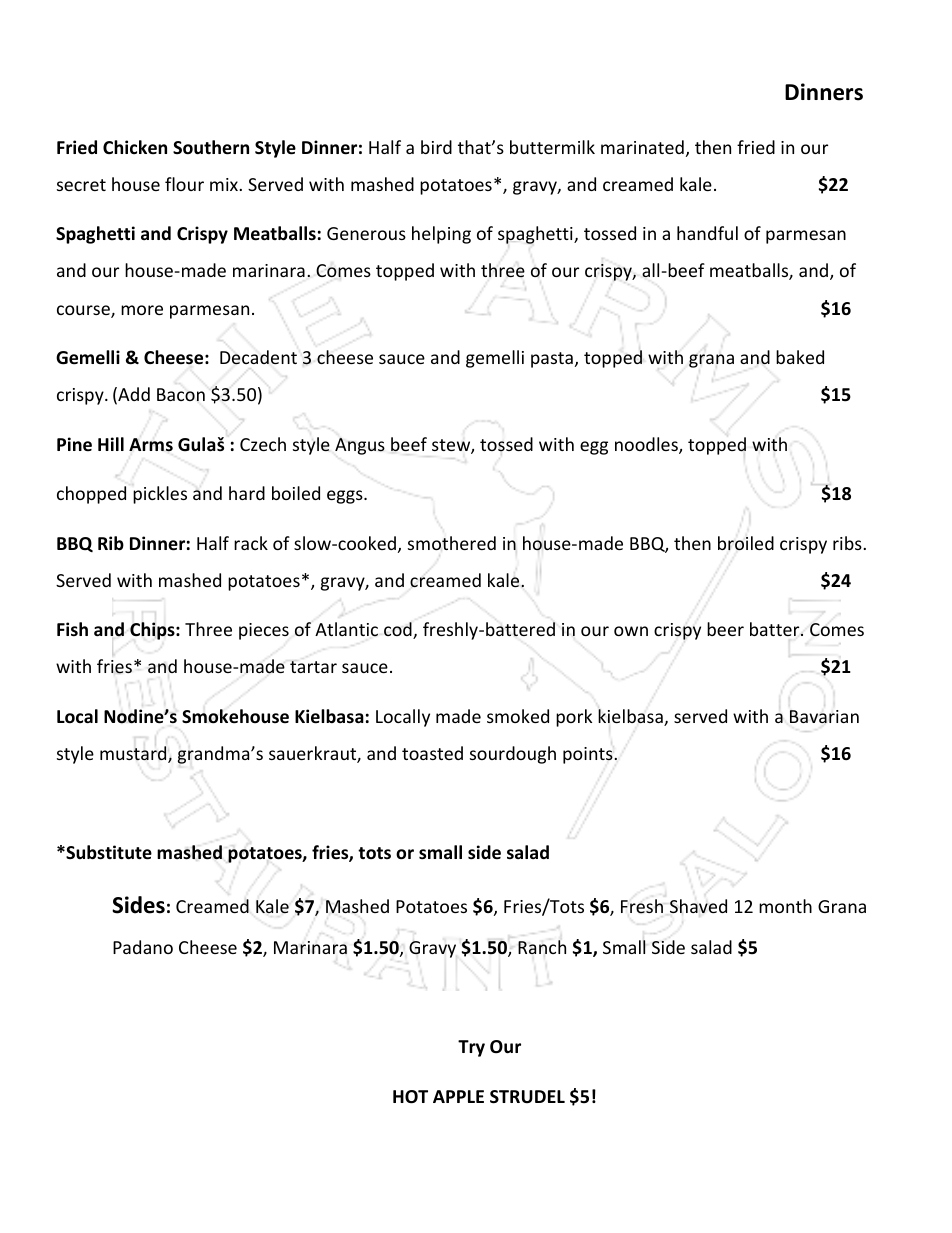 The width and height of the page is (952, 1233). I want to click on HOT, so click(410, 1097).
